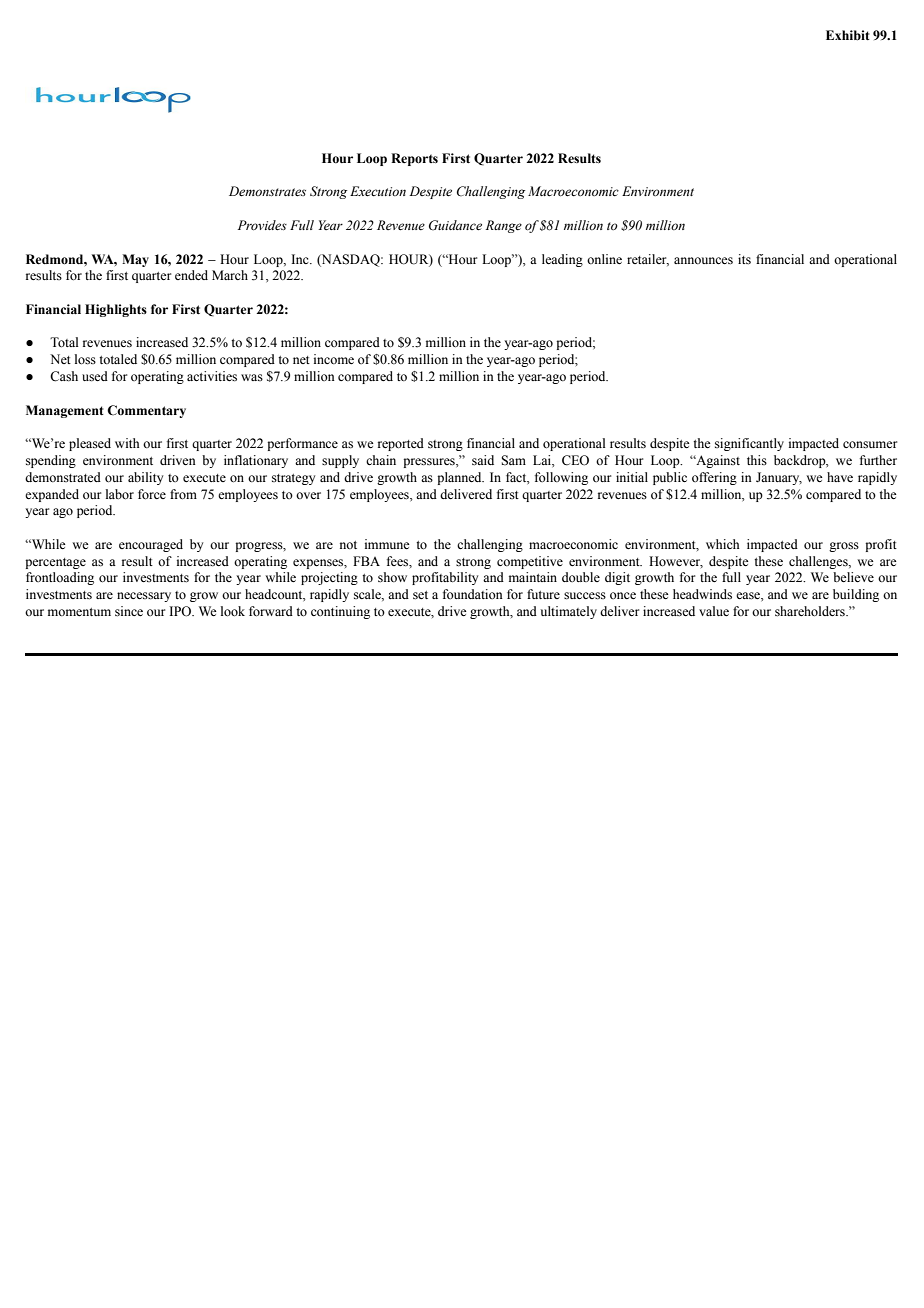 This image has width=924, height=1308. I want to click on Execution, so click(378, 191).
